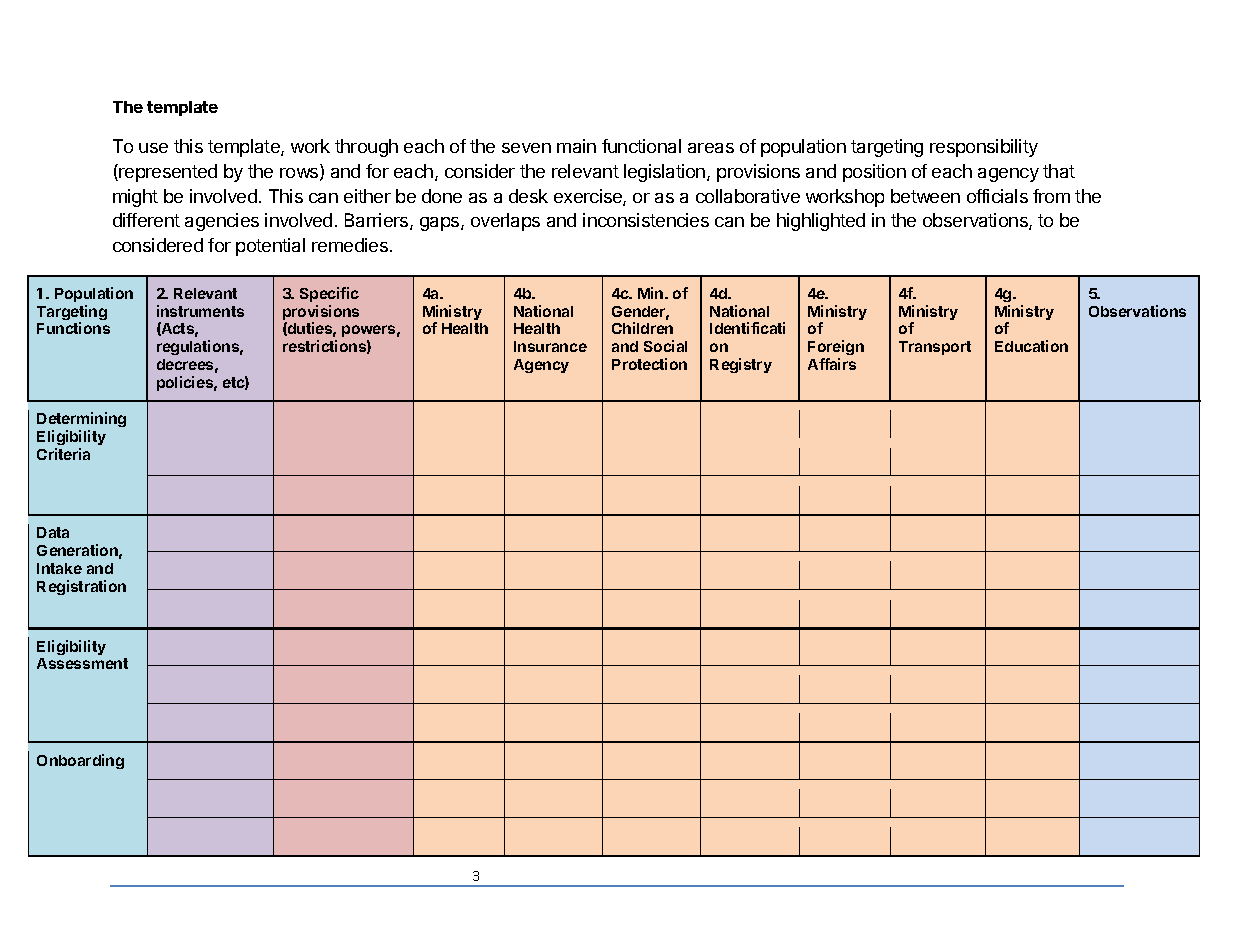 The width and height of the page is (1233, 952). I want to click on seven, so click(526, 148).
